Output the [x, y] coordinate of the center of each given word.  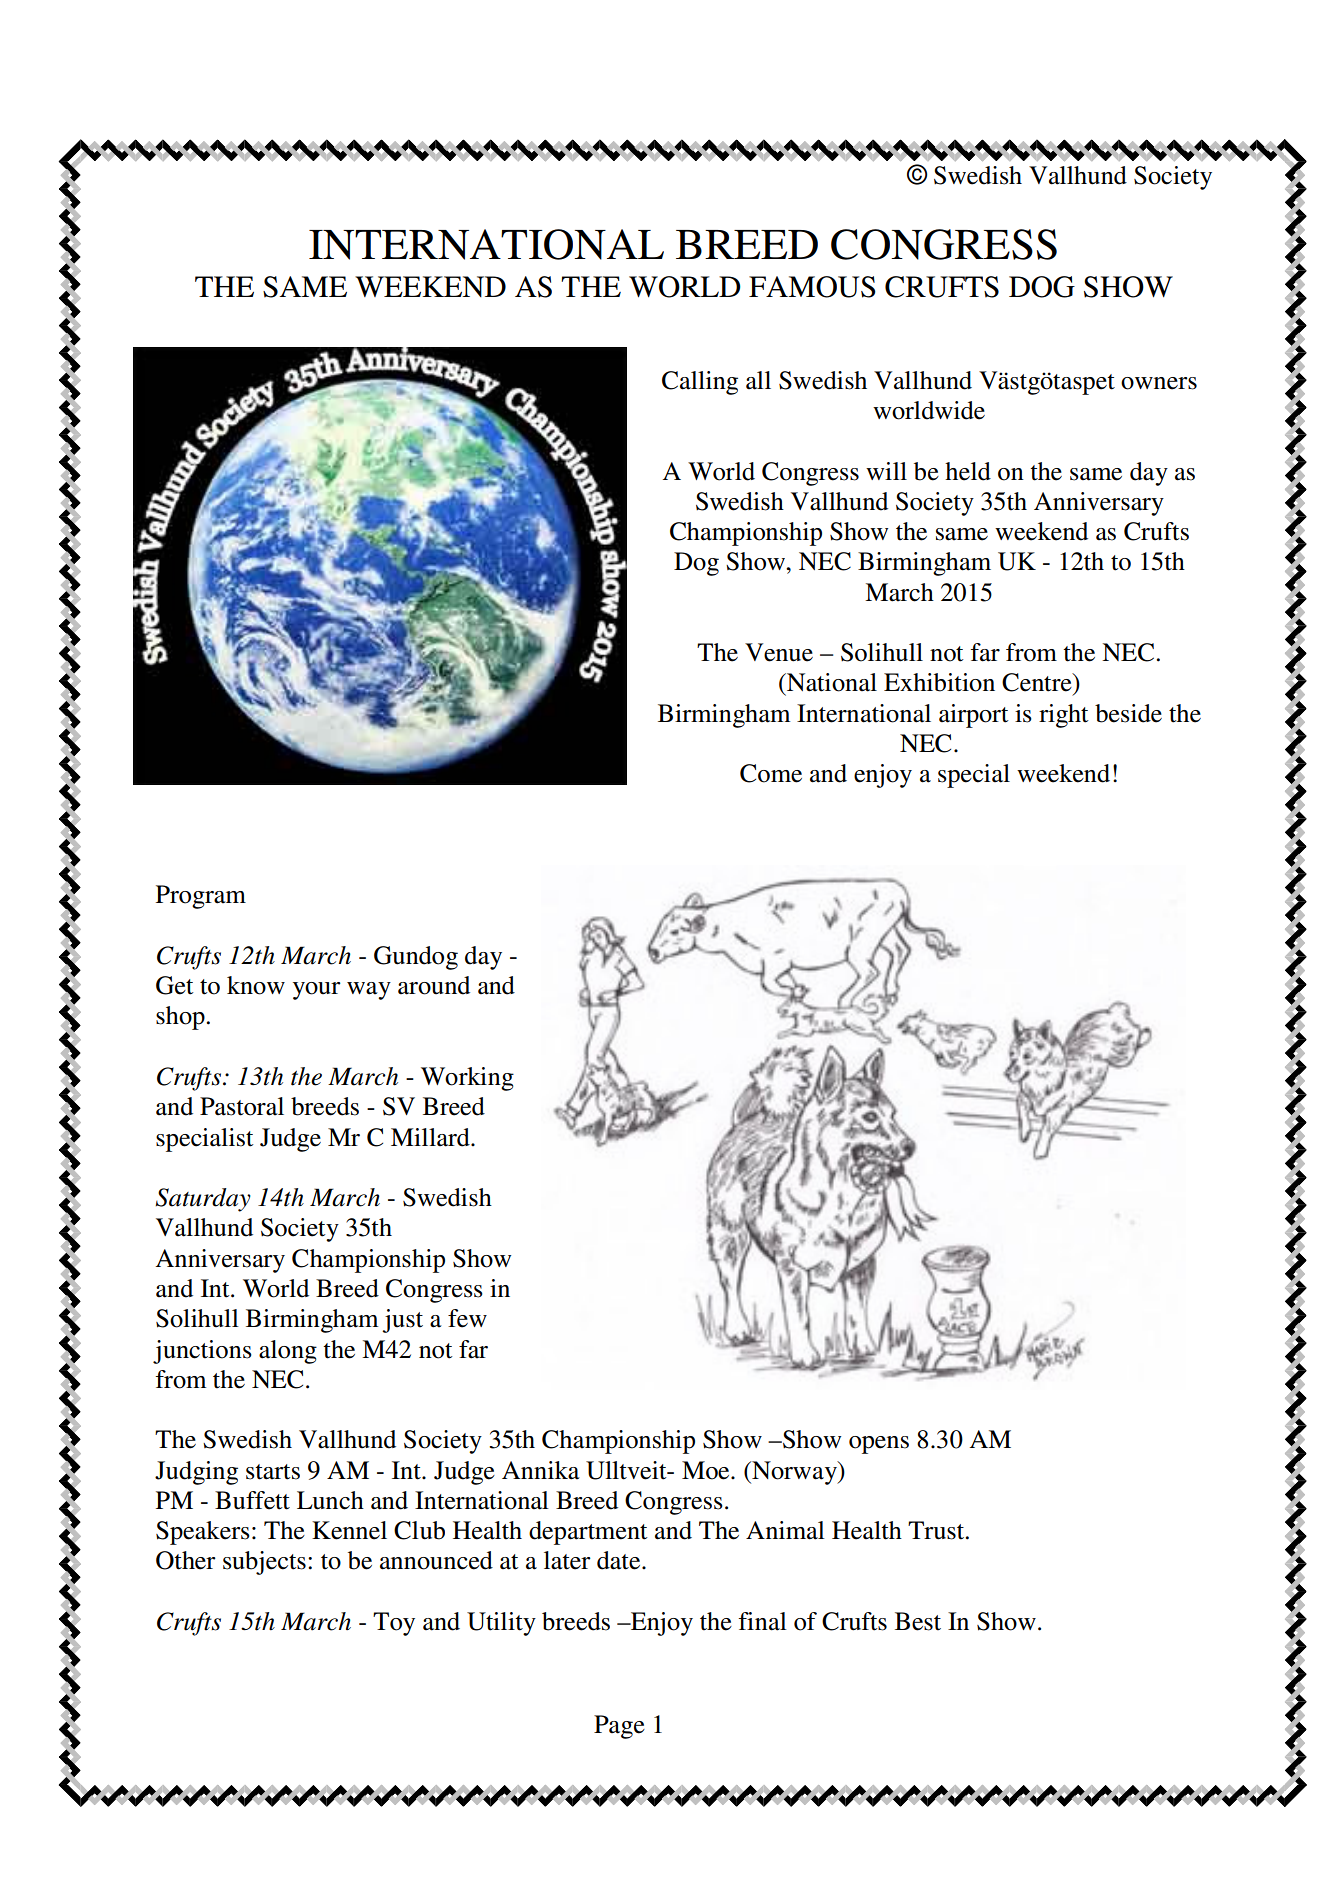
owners [1159, 383]
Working [467, 1079]
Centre [1038, 682]
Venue [779, 652]
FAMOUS [812, 287]
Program [201, 897]
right [1064, 716]
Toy [394, 1624]
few [467, 1318]
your [317, 991]
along [288, 1352]
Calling [700, 383]
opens [879, 1445]
